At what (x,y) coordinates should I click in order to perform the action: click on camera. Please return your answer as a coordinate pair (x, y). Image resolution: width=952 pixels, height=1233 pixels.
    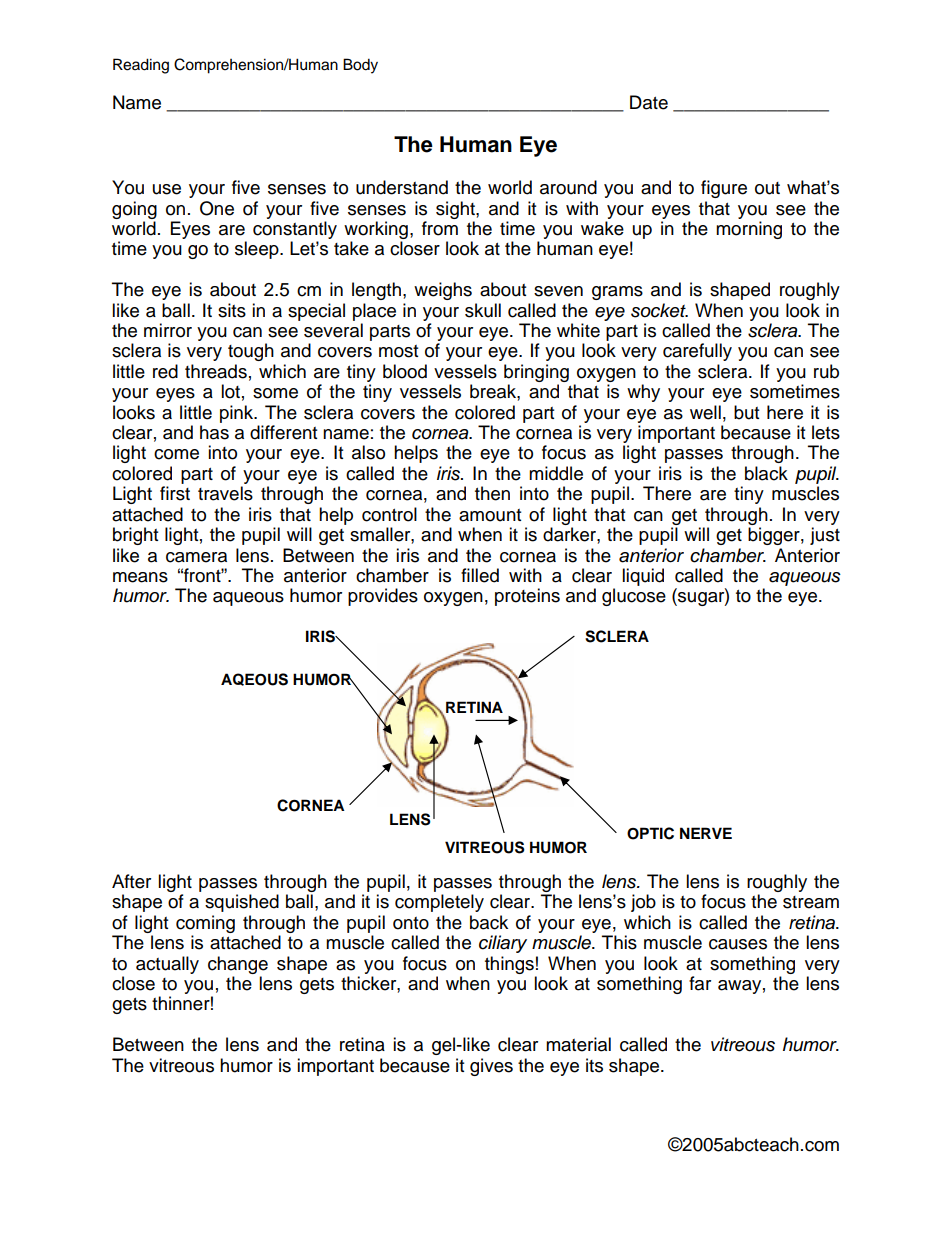
    Looking at the image, I should click on (196, 557).
